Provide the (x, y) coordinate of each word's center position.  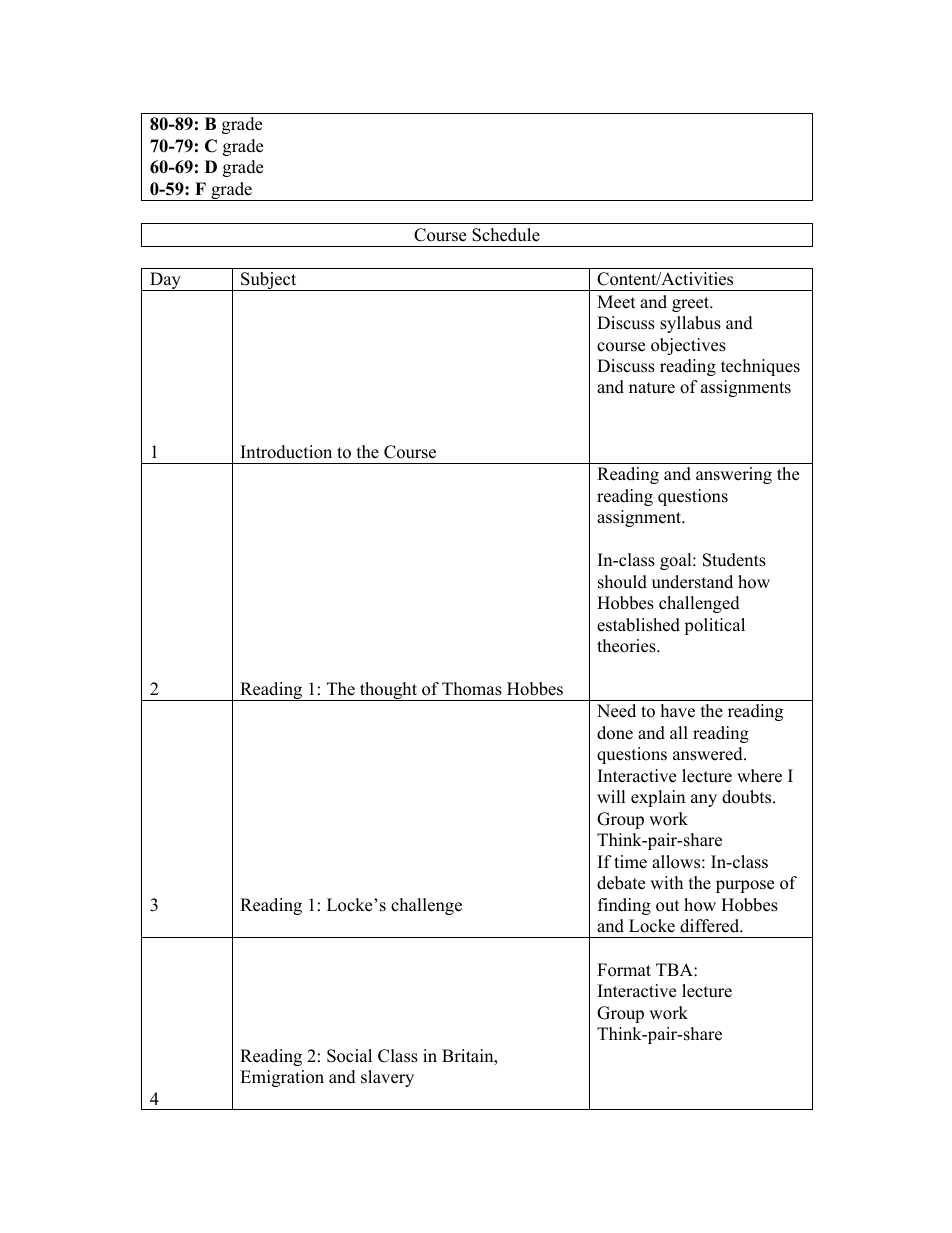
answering (734, 475)
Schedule (506, 235)
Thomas (472, 689)
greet (692, 304)
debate (621, 883)
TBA (675, 969)
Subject (269, 281)
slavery (387, 1078)
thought (388, 691)
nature (652, 388)
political (714, 626)
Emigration (282, 1078)
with (666, 882)
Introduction (286, 452)
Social (349, 1056)
